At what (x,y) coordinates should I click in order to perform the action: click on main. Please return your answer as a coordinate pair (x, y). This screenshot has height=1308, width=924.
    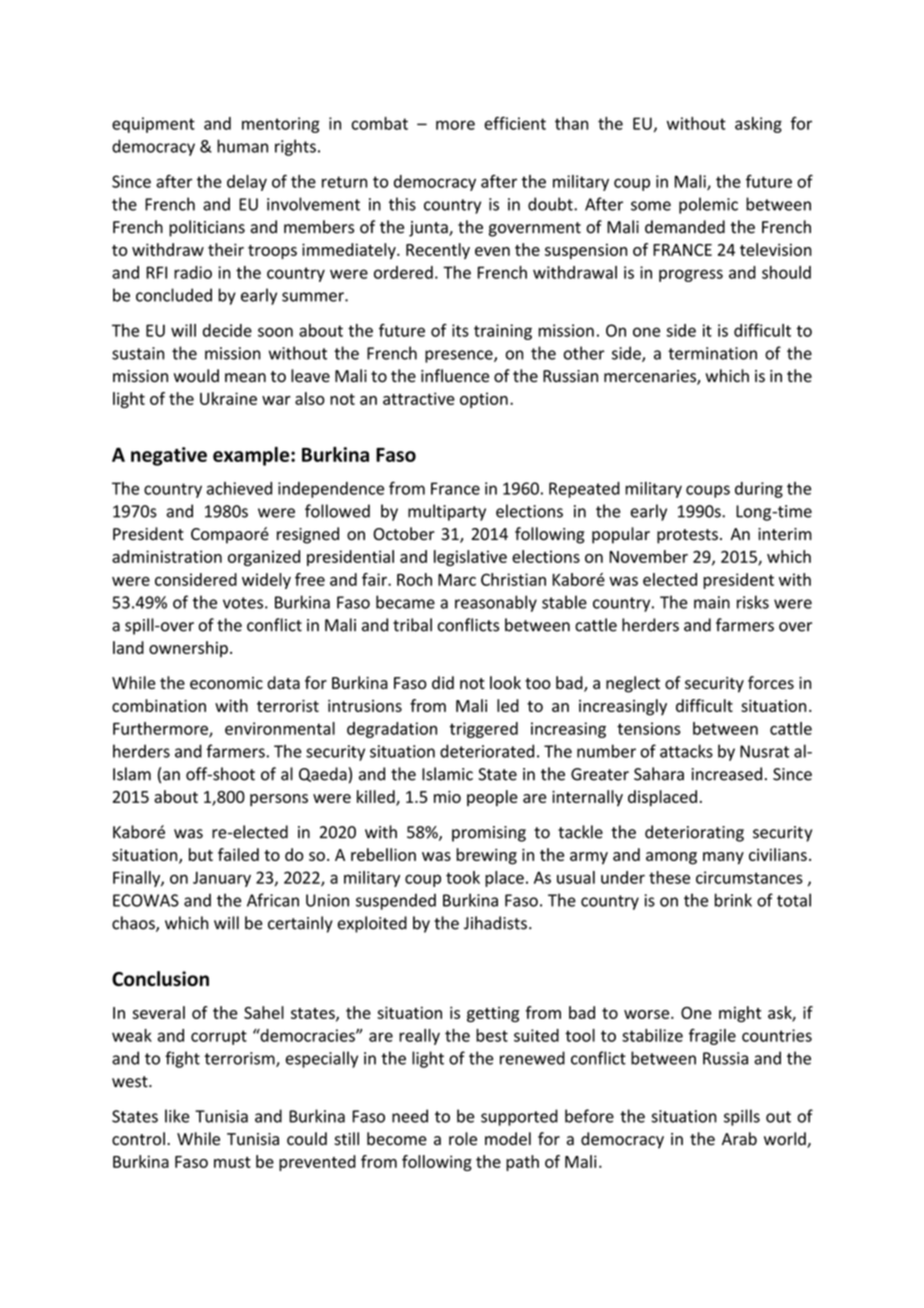
    Looking at the image, I should click on (712, 602).
